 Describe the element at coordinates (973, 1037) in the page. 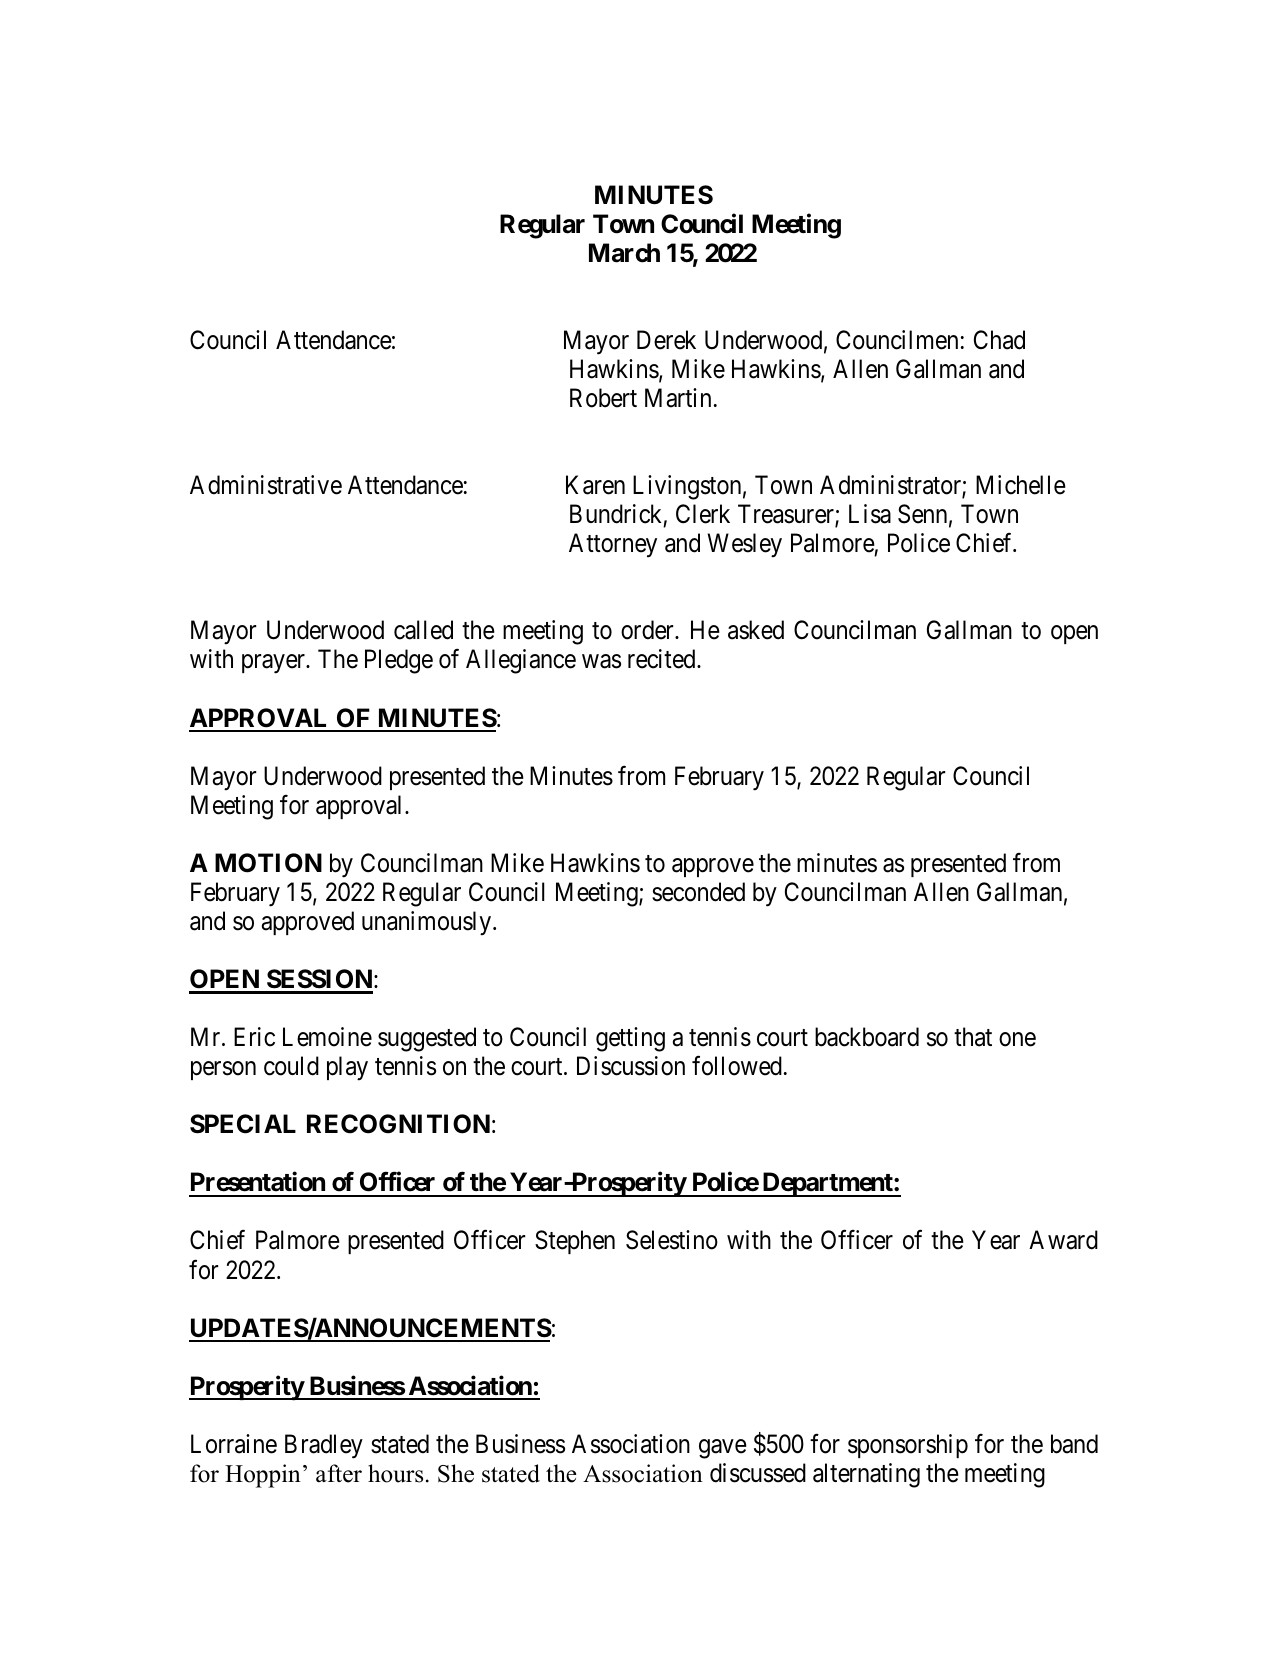

I see `that` at that location.
